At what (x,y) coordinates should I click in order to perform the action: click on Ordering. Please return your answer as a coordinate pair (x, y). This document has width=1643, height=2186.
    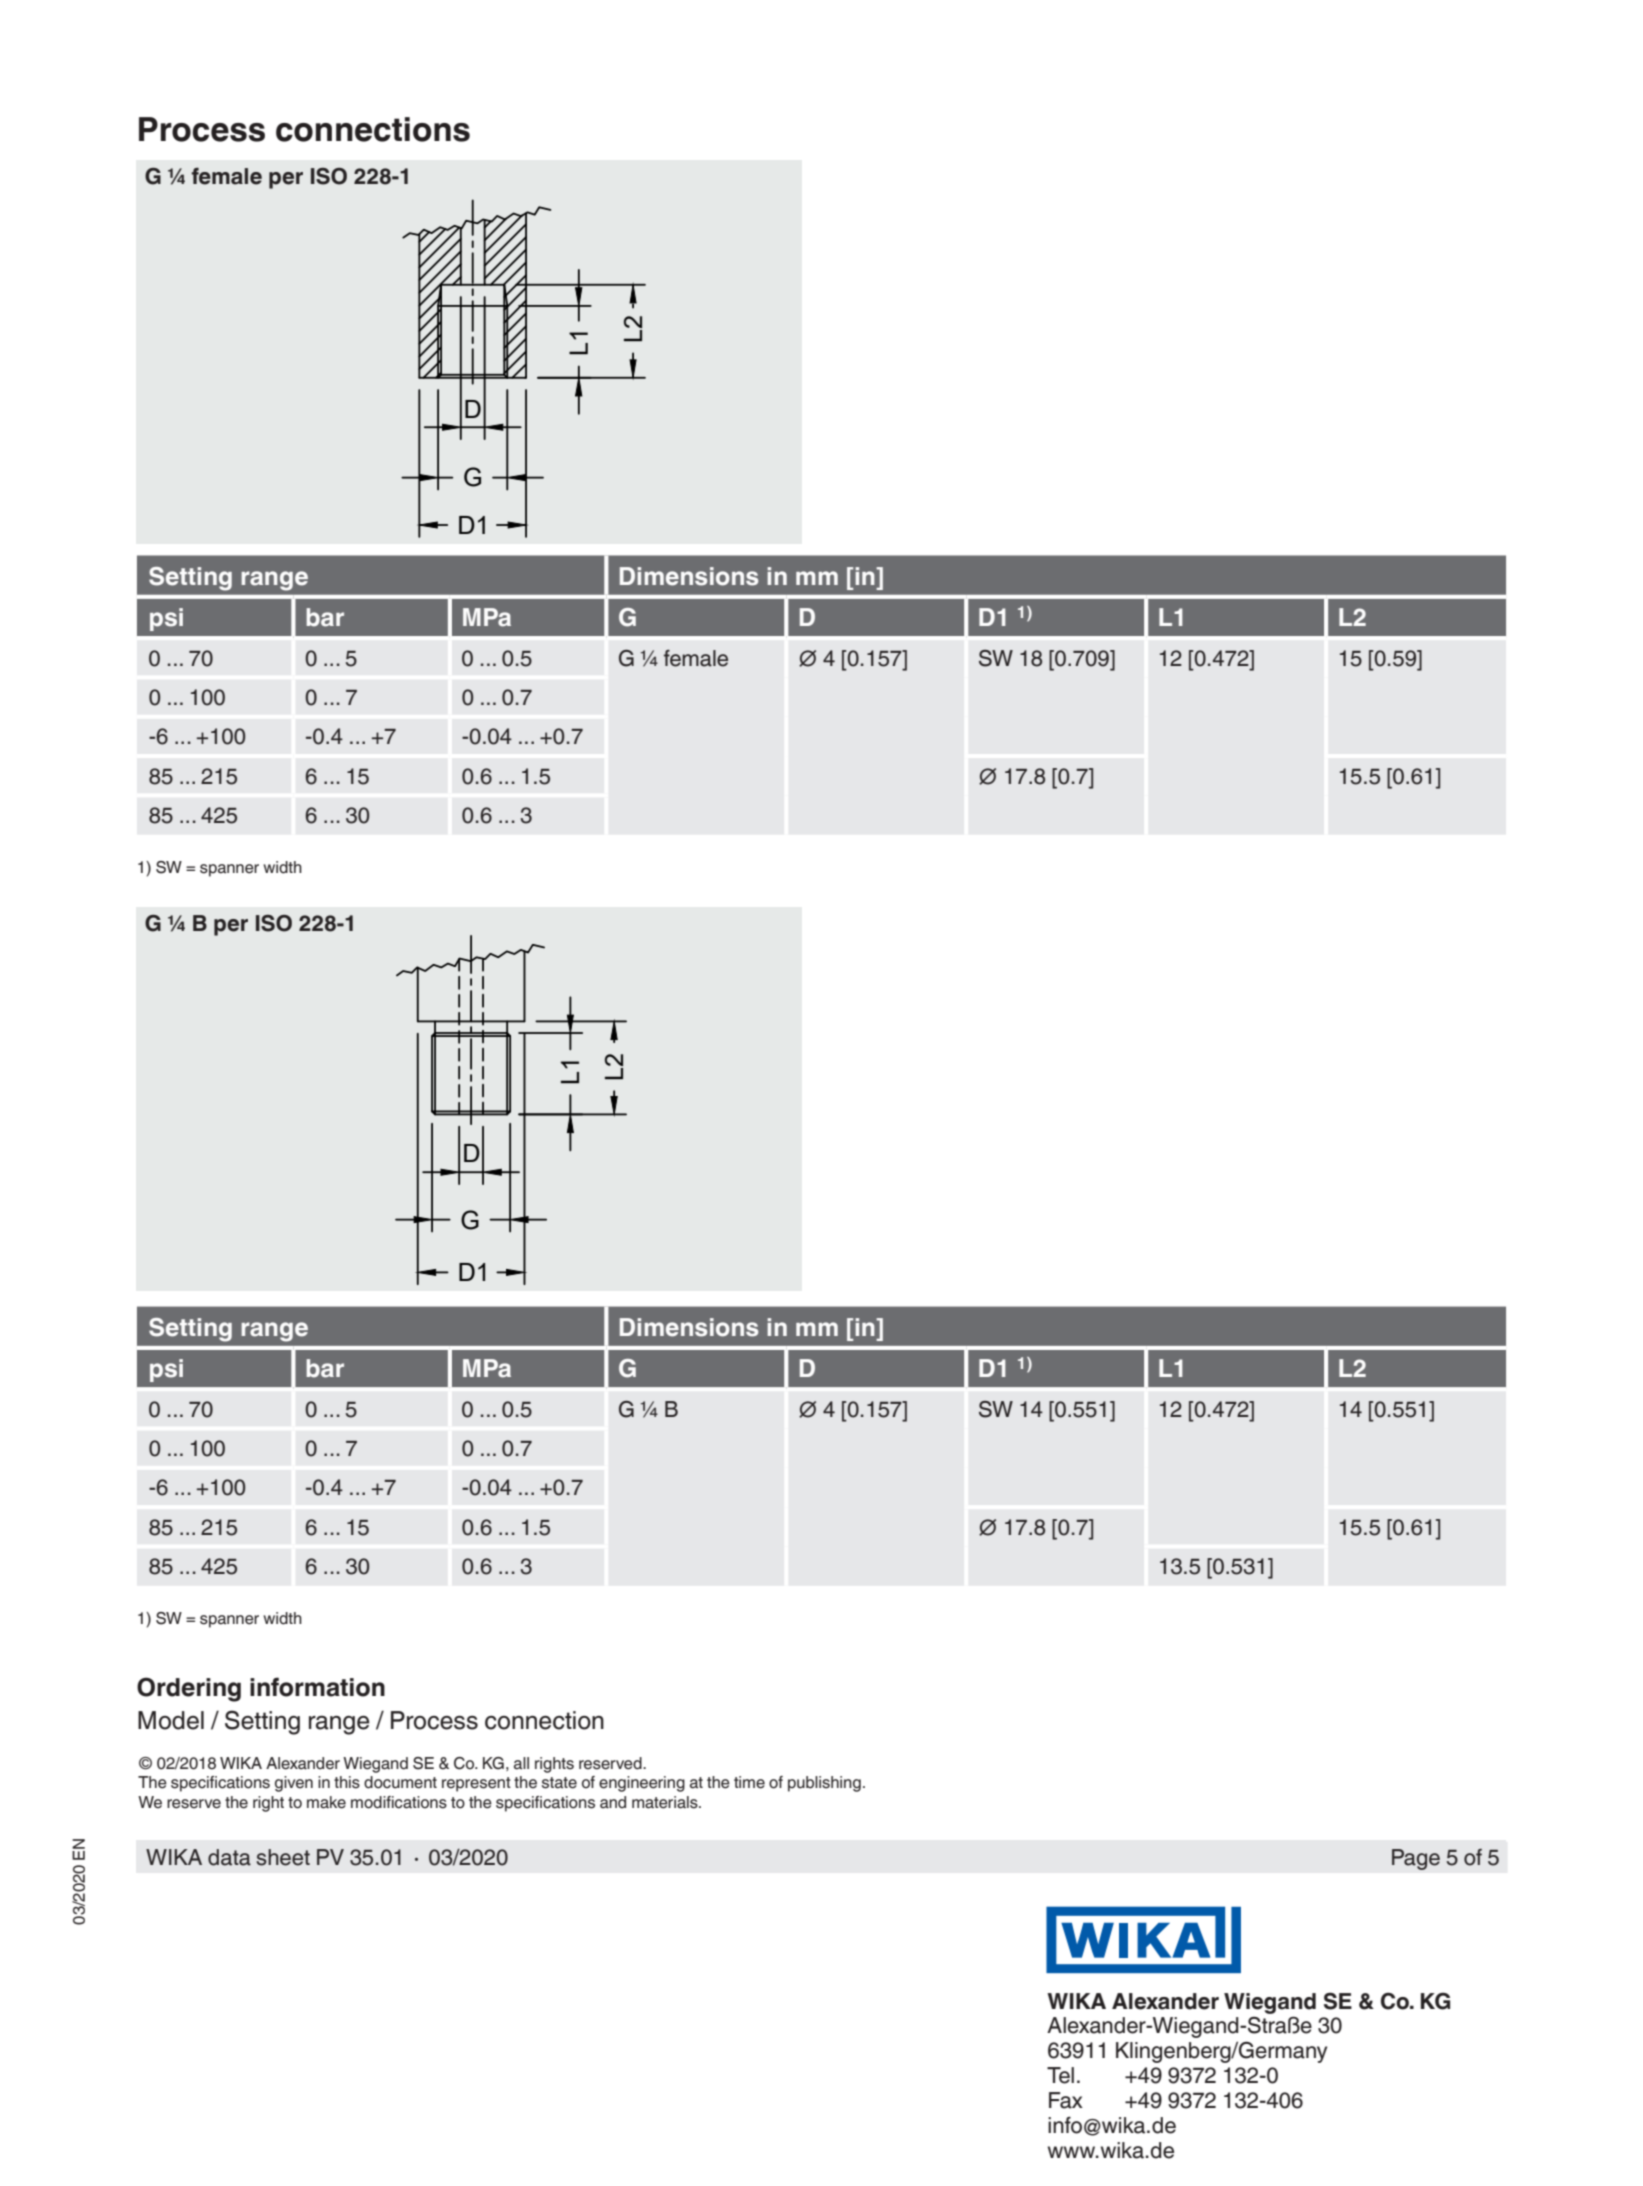
    Looking at the image, I should click on (189, 1689).
